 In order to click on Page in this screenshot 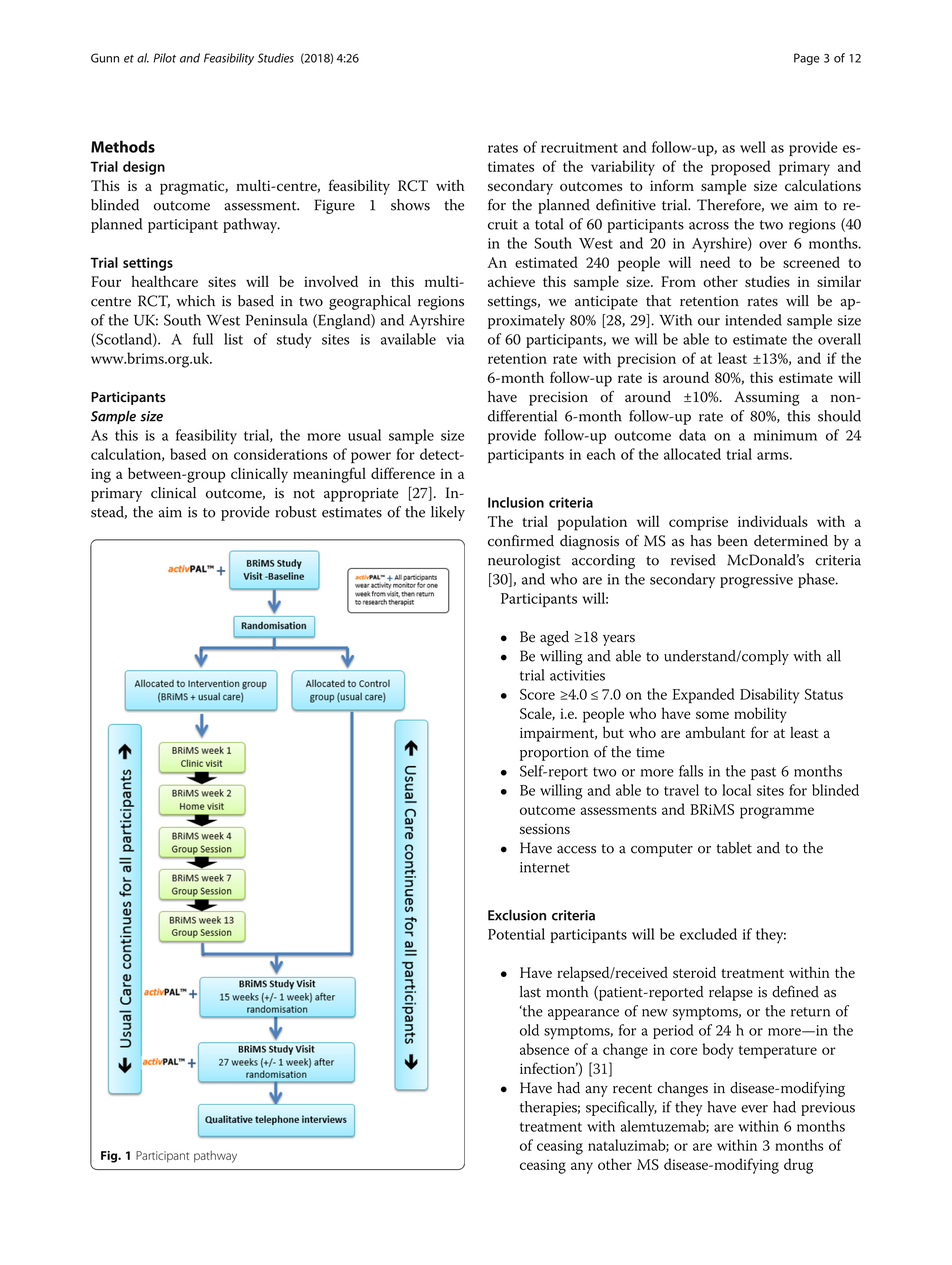, I will do `click(807, 59)`.
